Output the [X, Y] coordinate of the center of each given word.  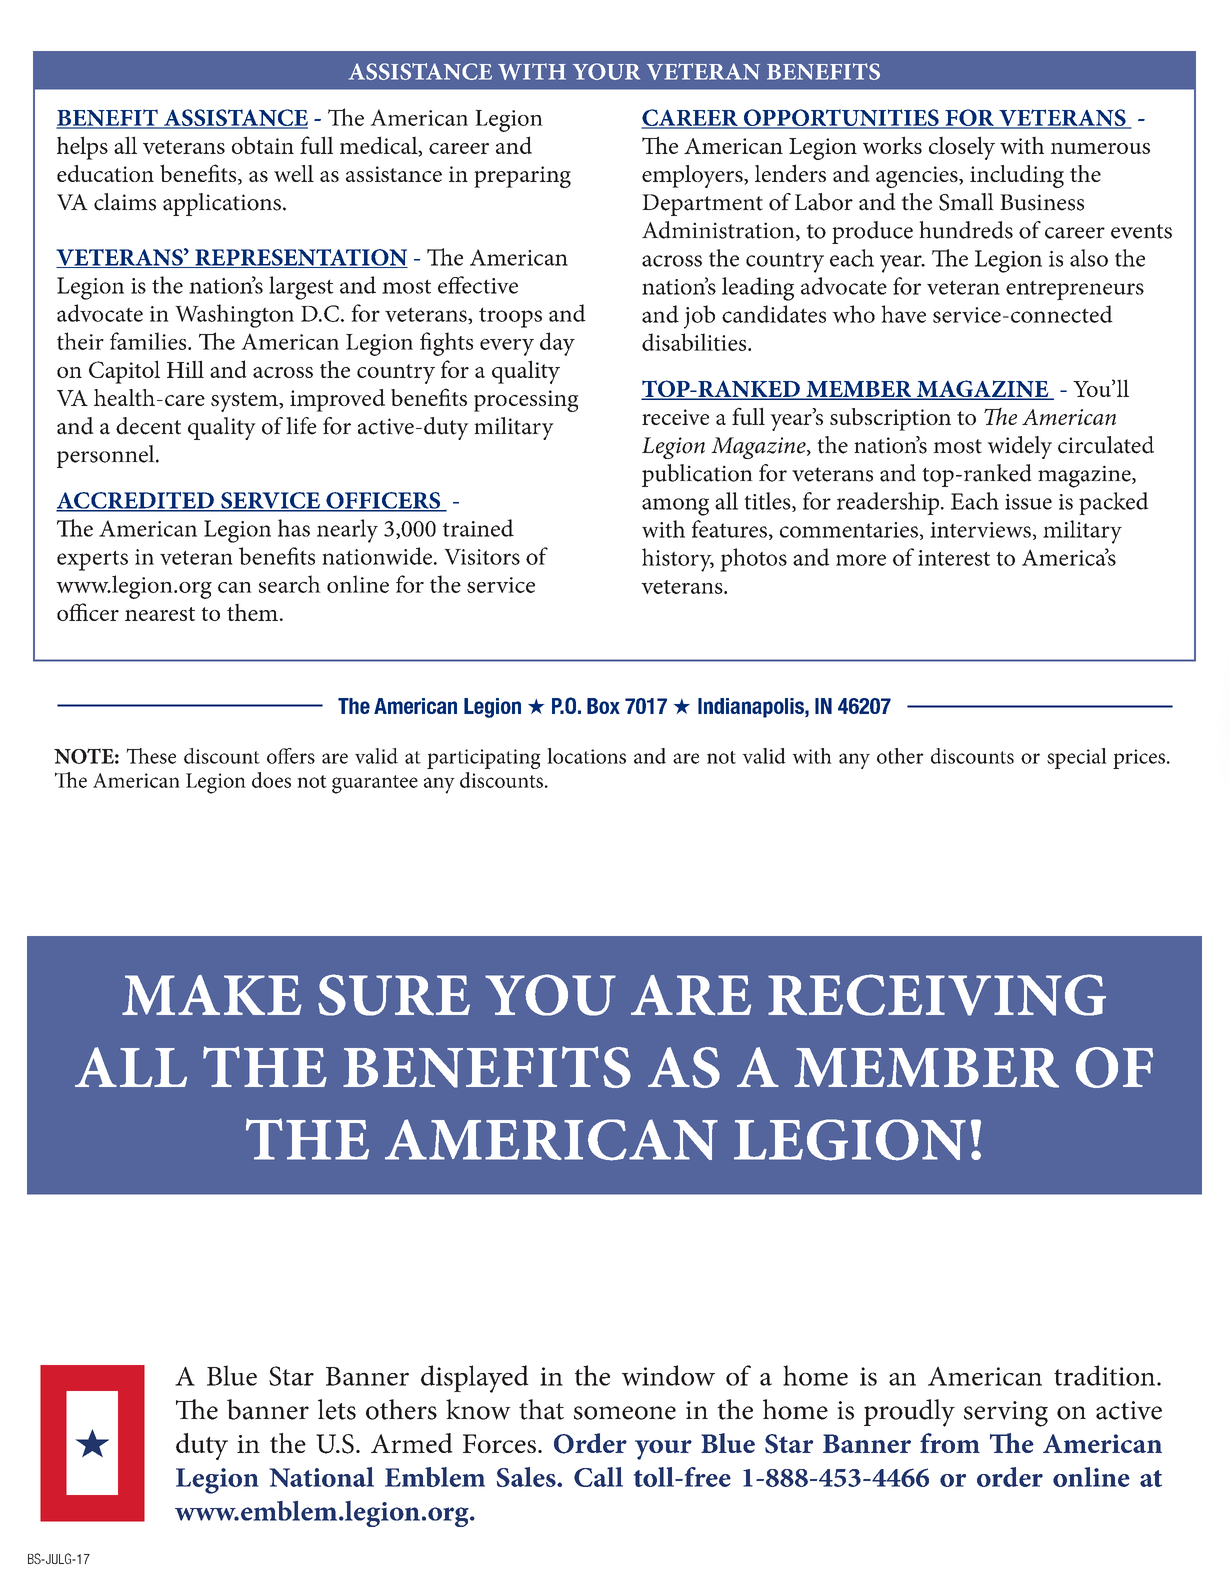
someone [625, 1413]
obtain [263, 145]
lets [337, 1409]
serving [1006, 1414]
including [1017, 176]
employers [693, 176]
